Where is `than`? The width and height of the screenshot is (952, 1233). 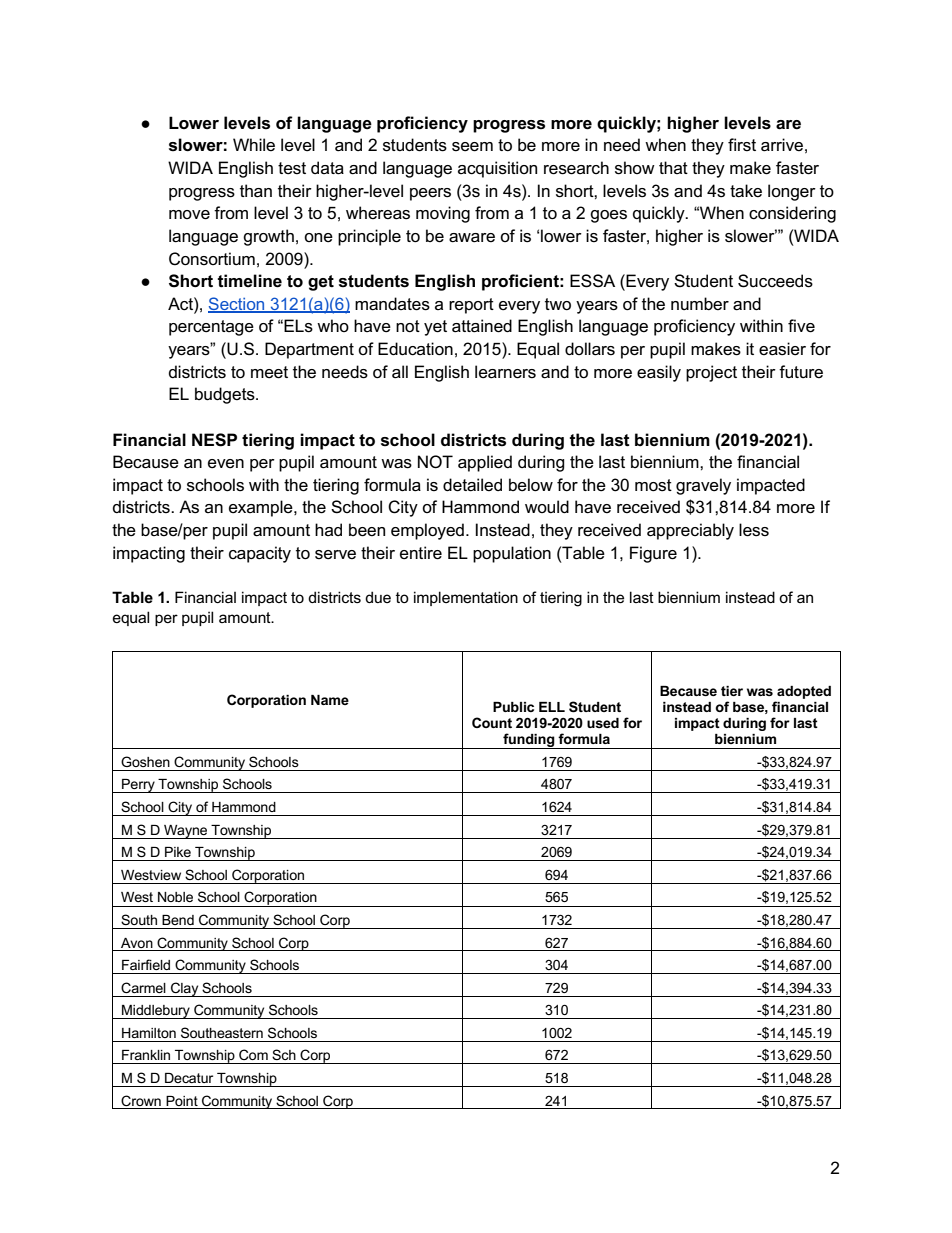
than is located at coordinates (256, 191).
